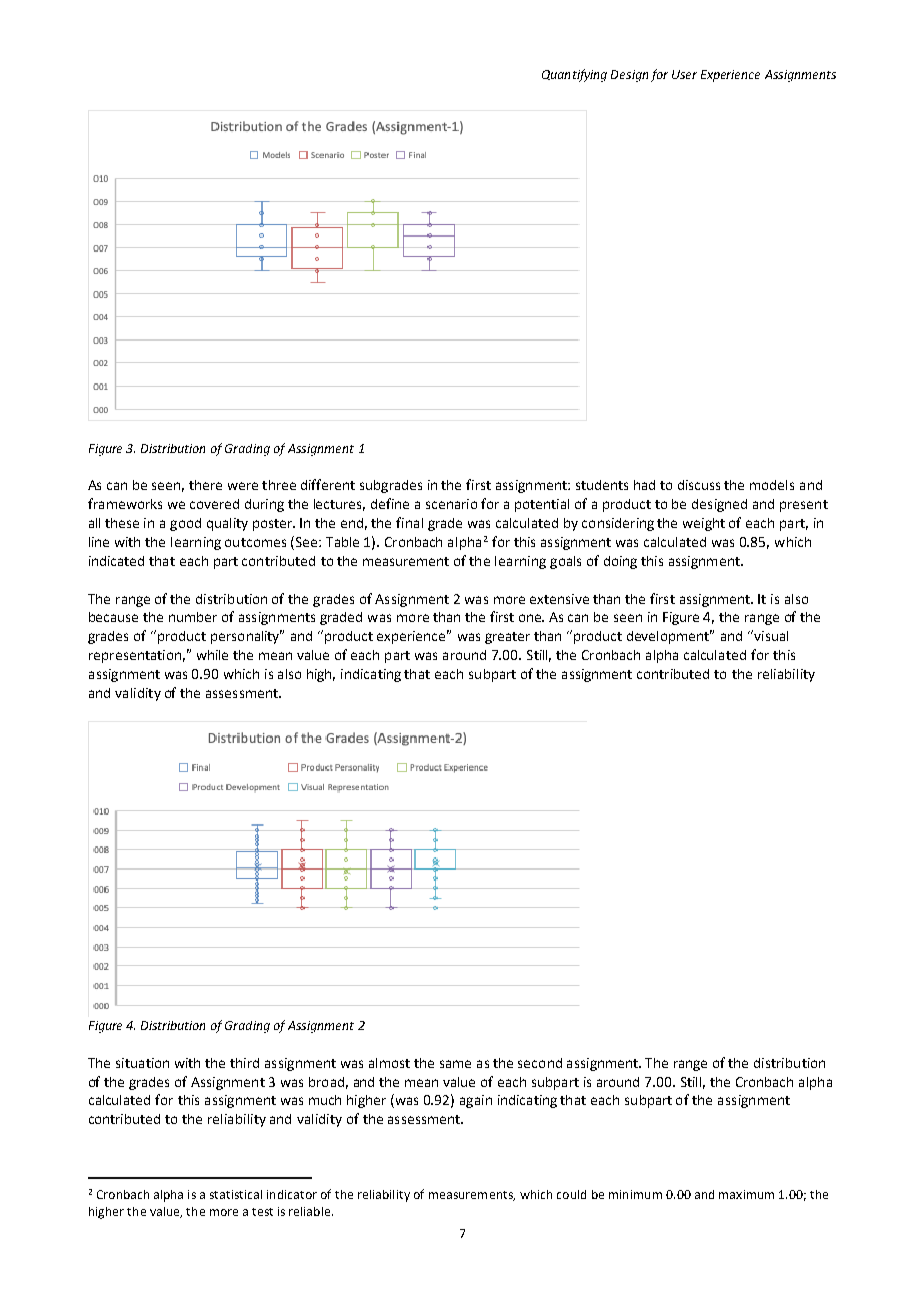  What do you see at coordinates (193, 617) in the image?
I see `number` at bounding box center [193, 617].
